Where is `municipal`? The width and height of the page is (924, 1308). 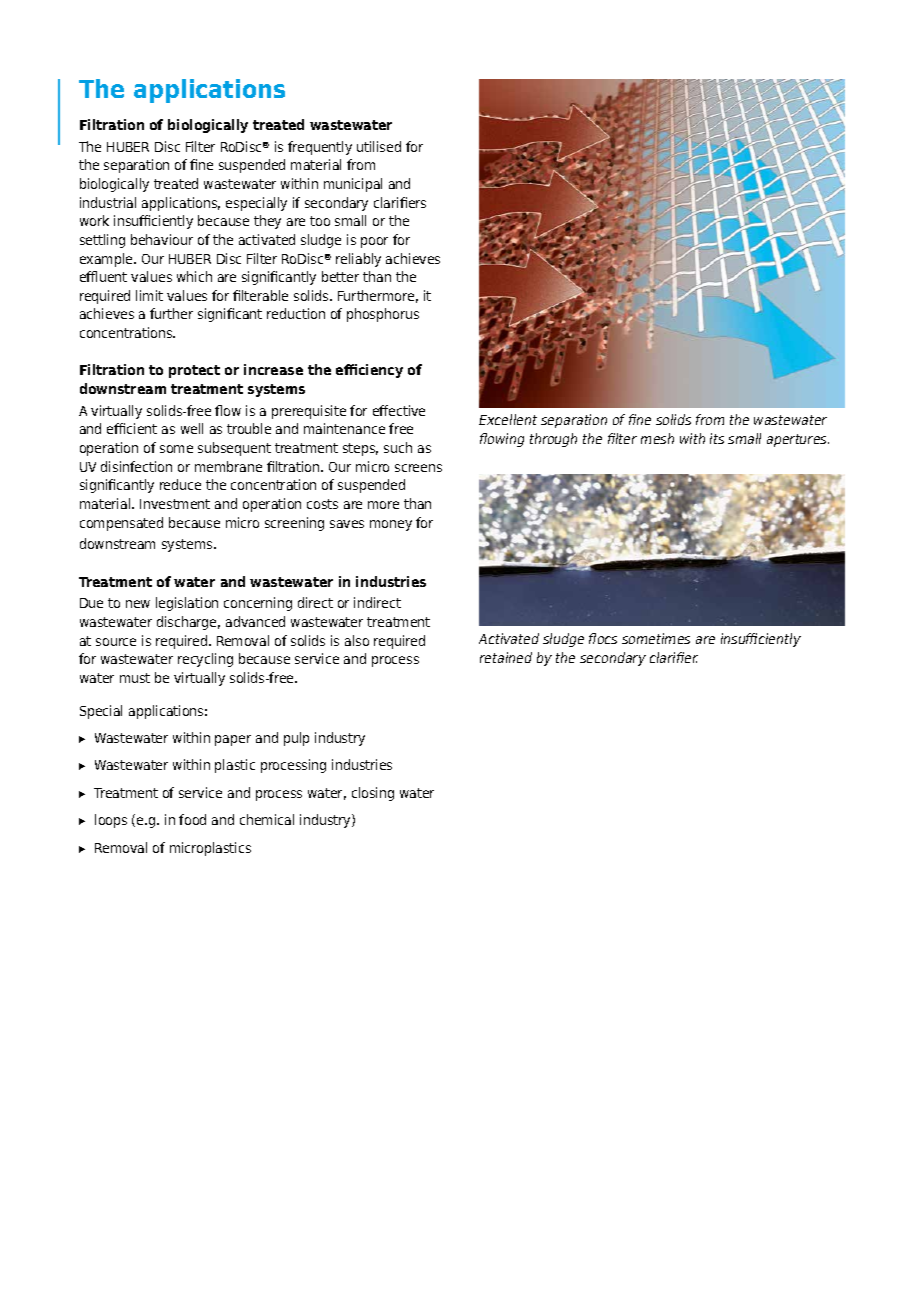 municipal is located at coordinates (353, 185).
